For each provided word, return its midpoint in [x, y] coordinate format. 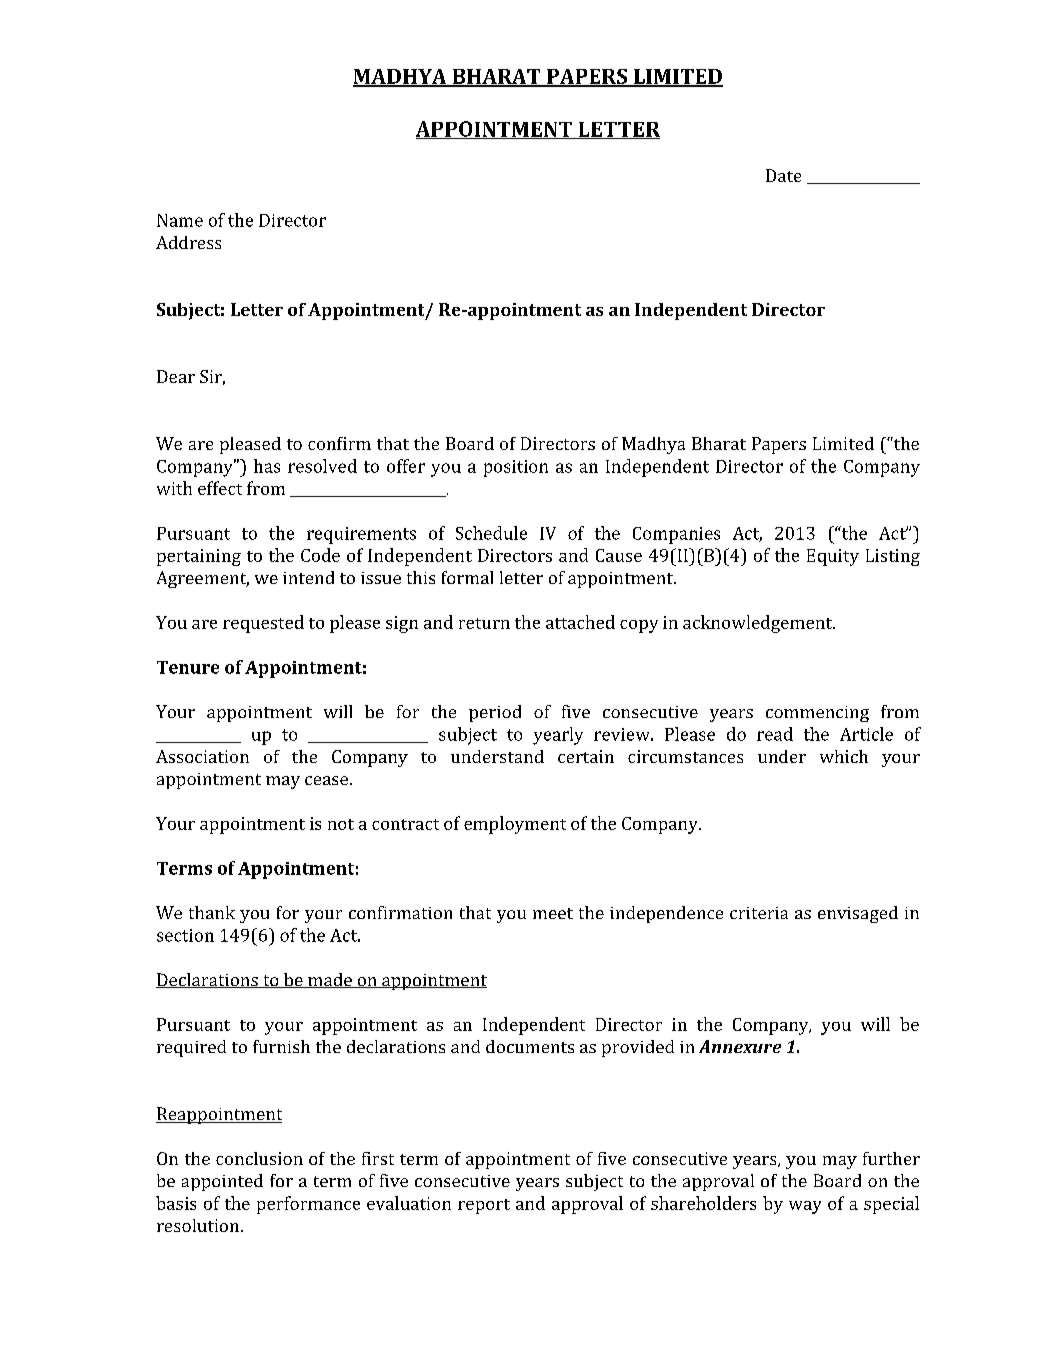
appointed [222, 1182]
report [484, 1206]
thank [212, 912]
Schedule [491, 533]
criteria [759, 913]
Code [320, 555]
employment [515, 825]
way [805, 1207]
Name [180, 220]
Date [783, 175]
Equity [833, 557]
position [516, 468]
